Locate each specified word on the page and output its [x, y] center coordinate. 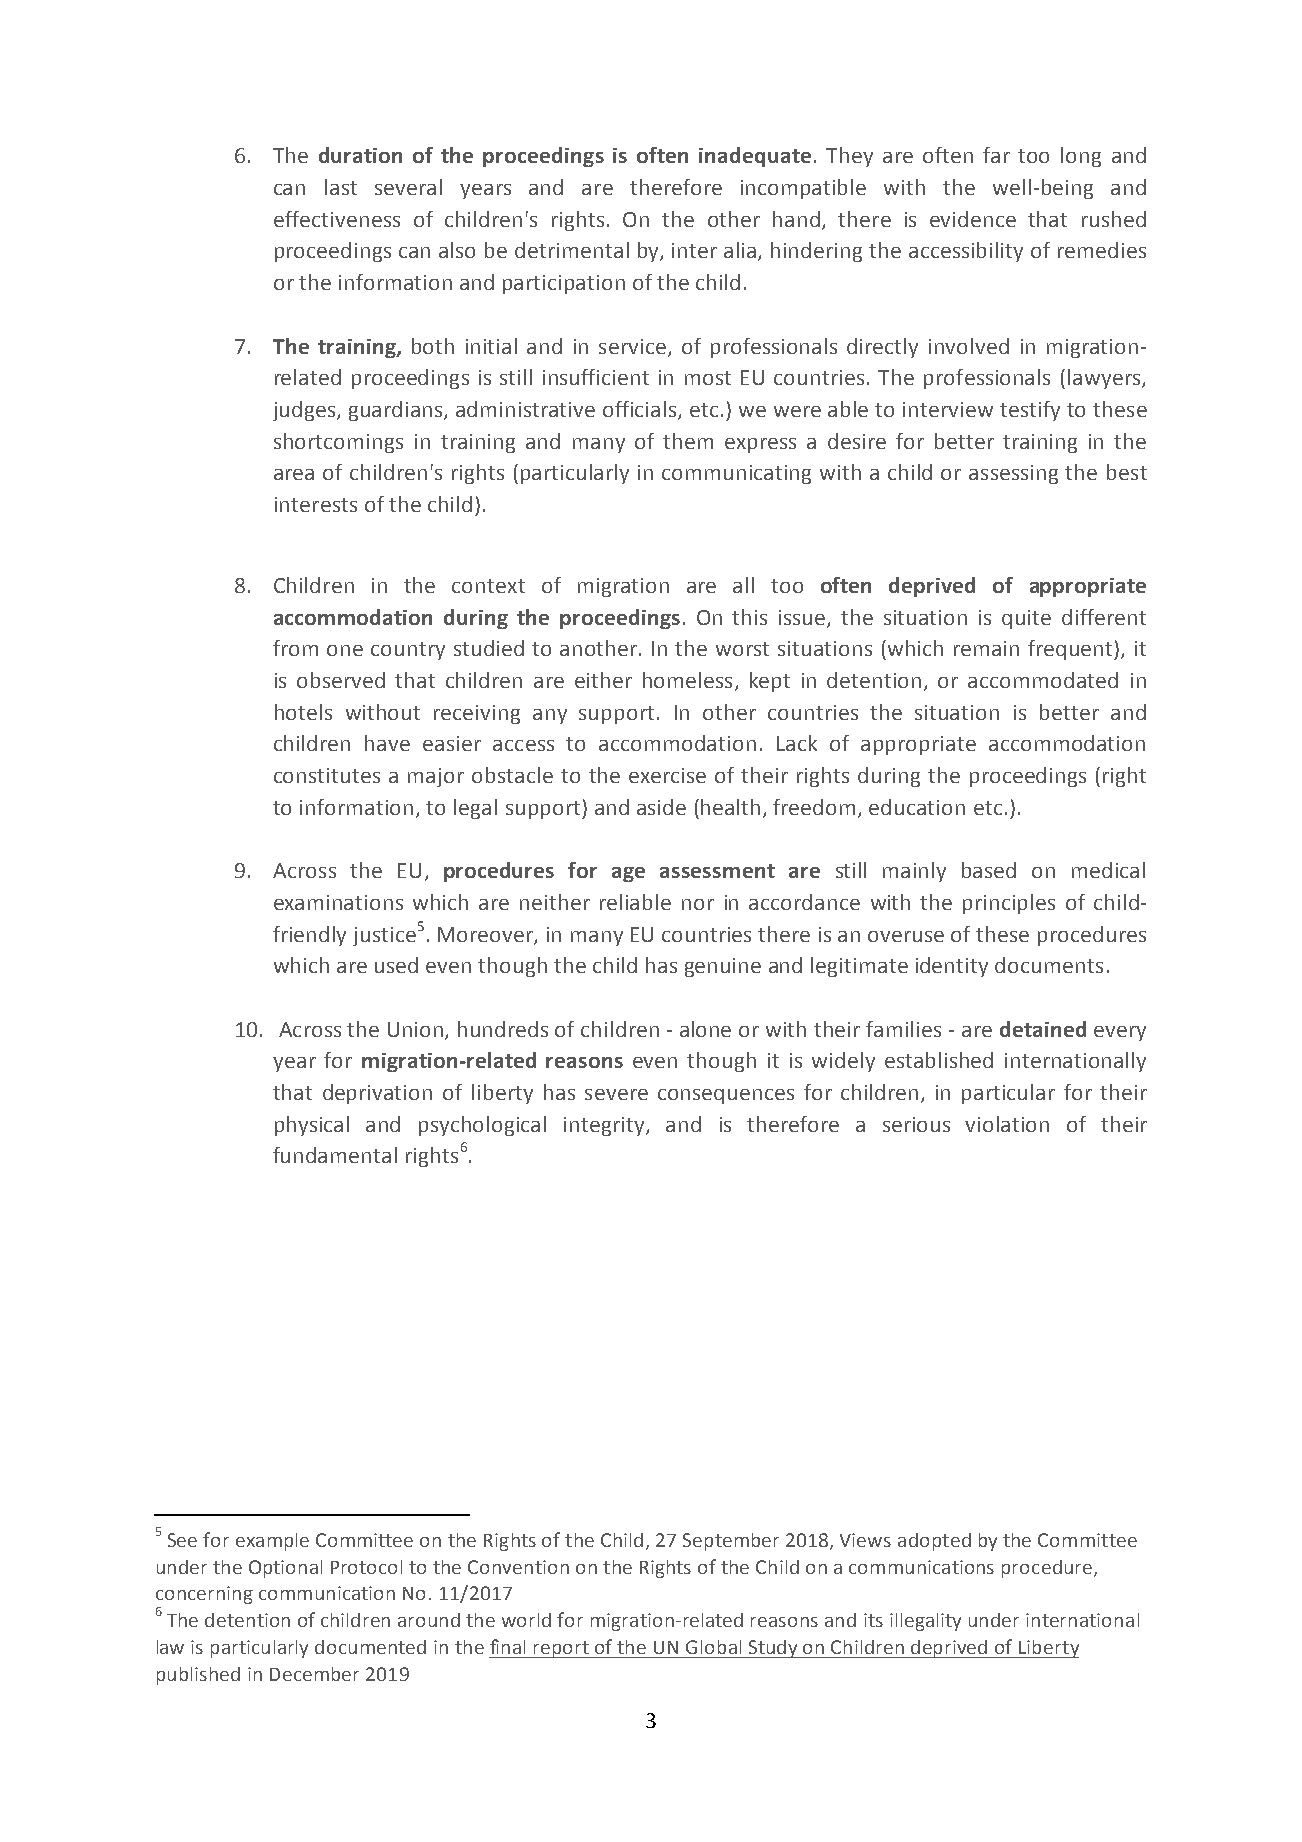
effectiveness [337, 219]
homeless [687, 680]
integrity [605, 1126]
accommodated [1043, 680]
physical [312, 1126]
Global [713, 1647]
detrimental [572, 250]
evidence [973, 219]
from [295, 648]
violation [1007, 1124]
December [314, 1674]
